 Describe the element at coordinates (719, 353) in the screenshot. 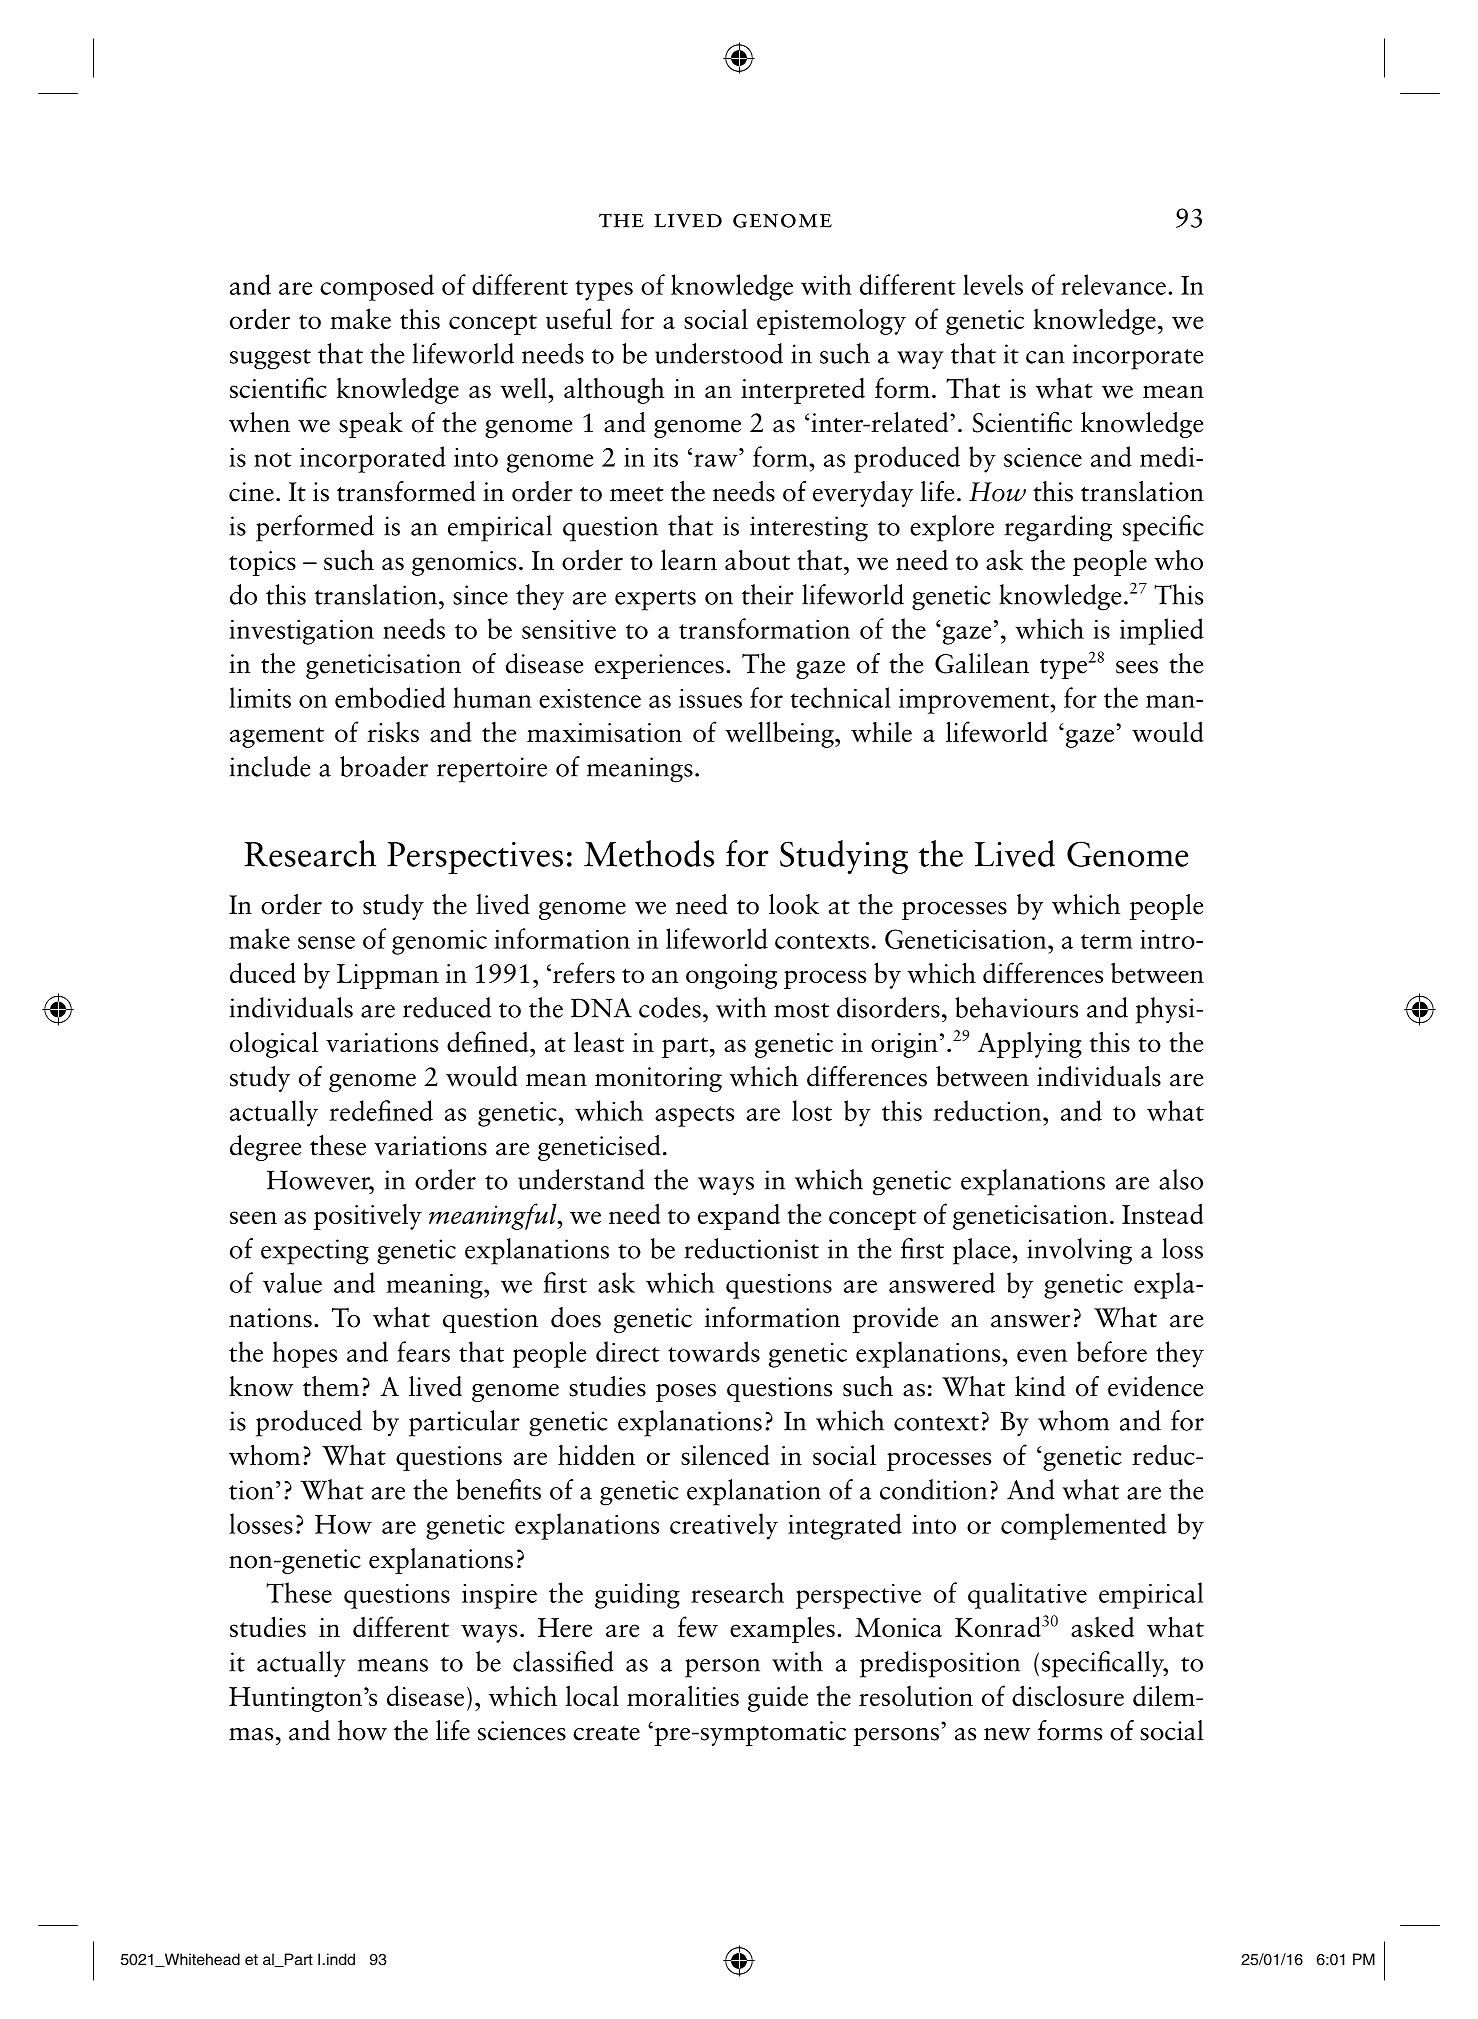

I see `understood` at that location.
